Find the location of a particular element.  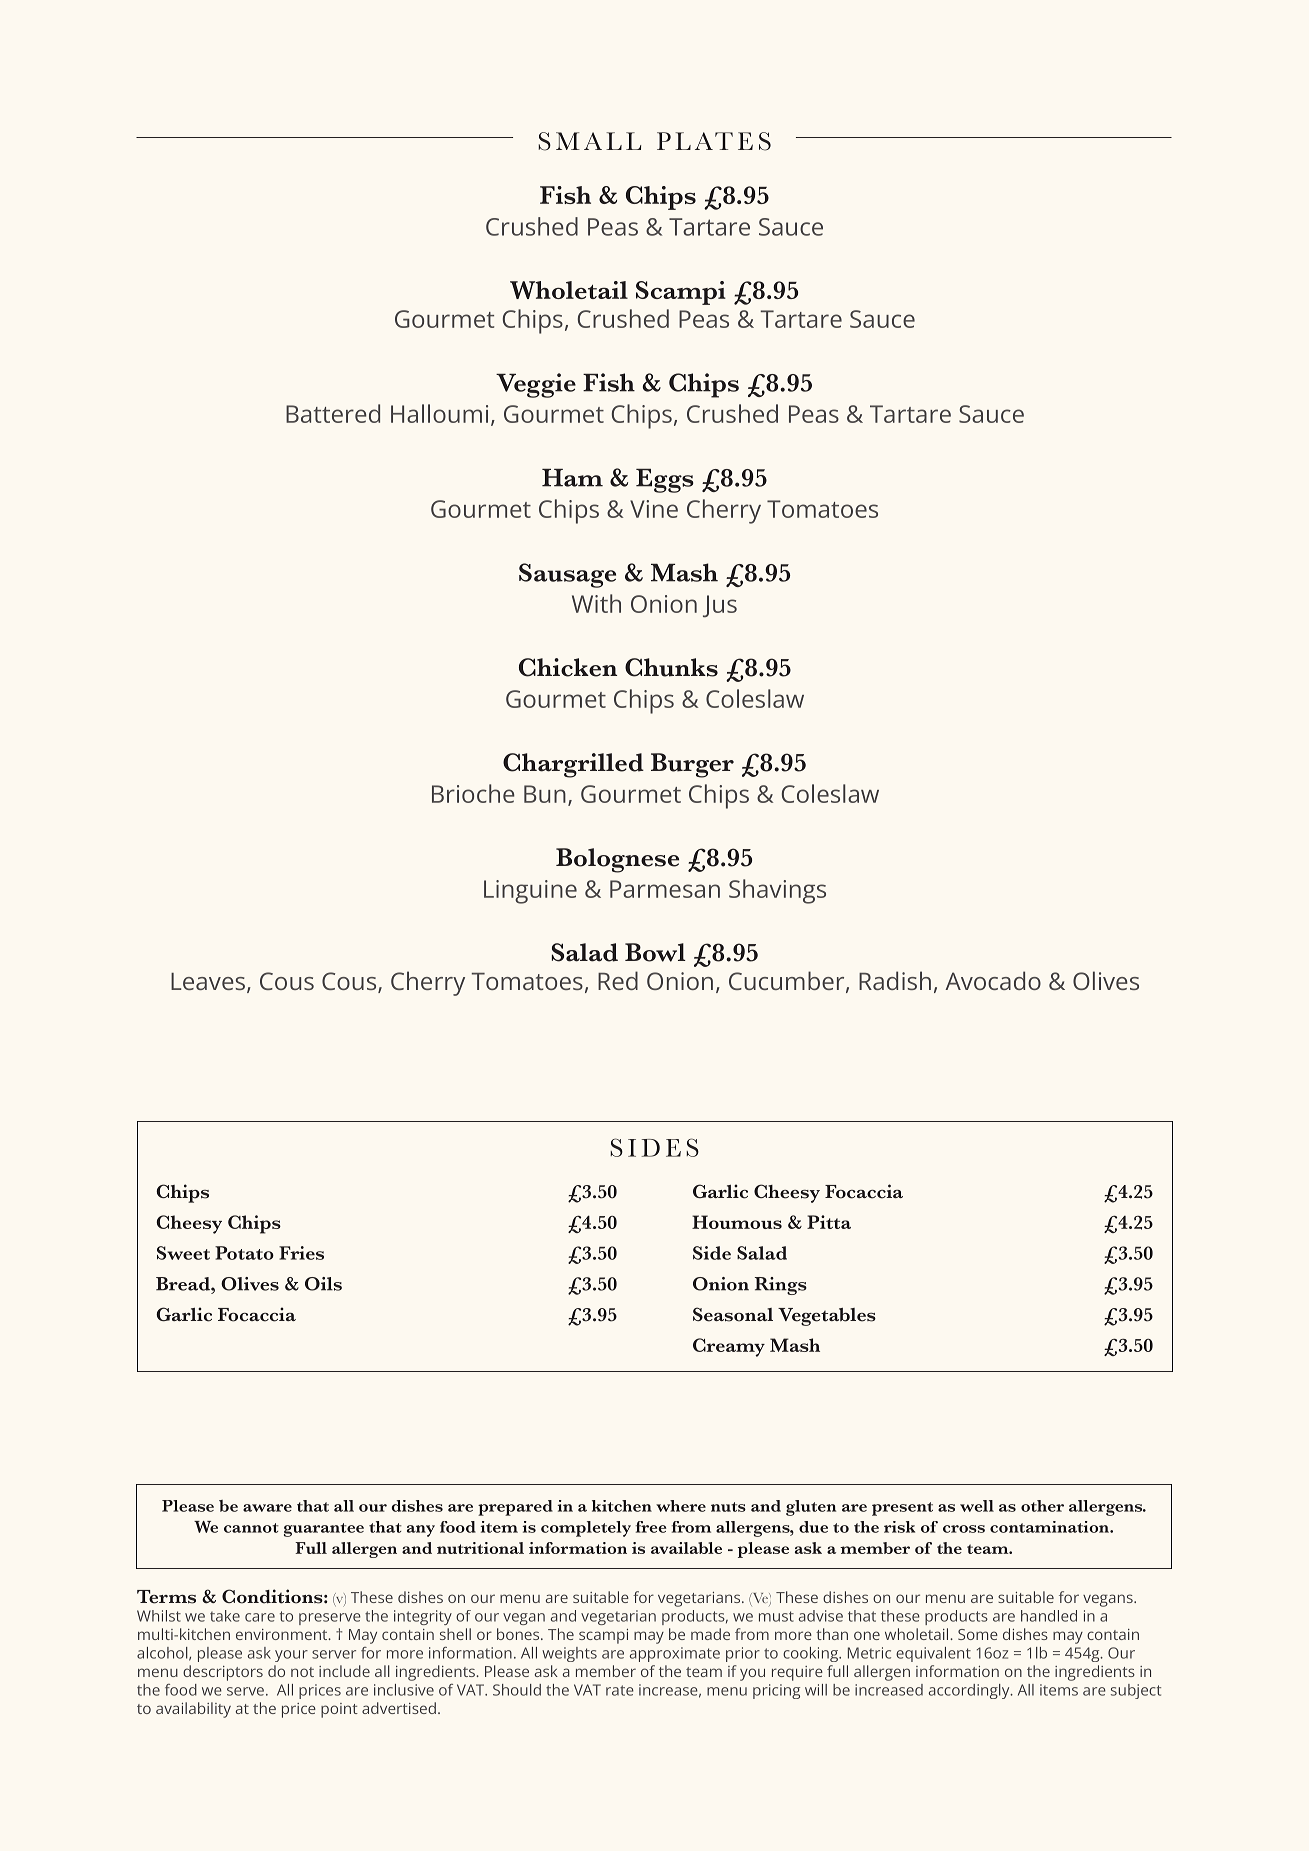

Vine is located at coordinates (654, 509).
